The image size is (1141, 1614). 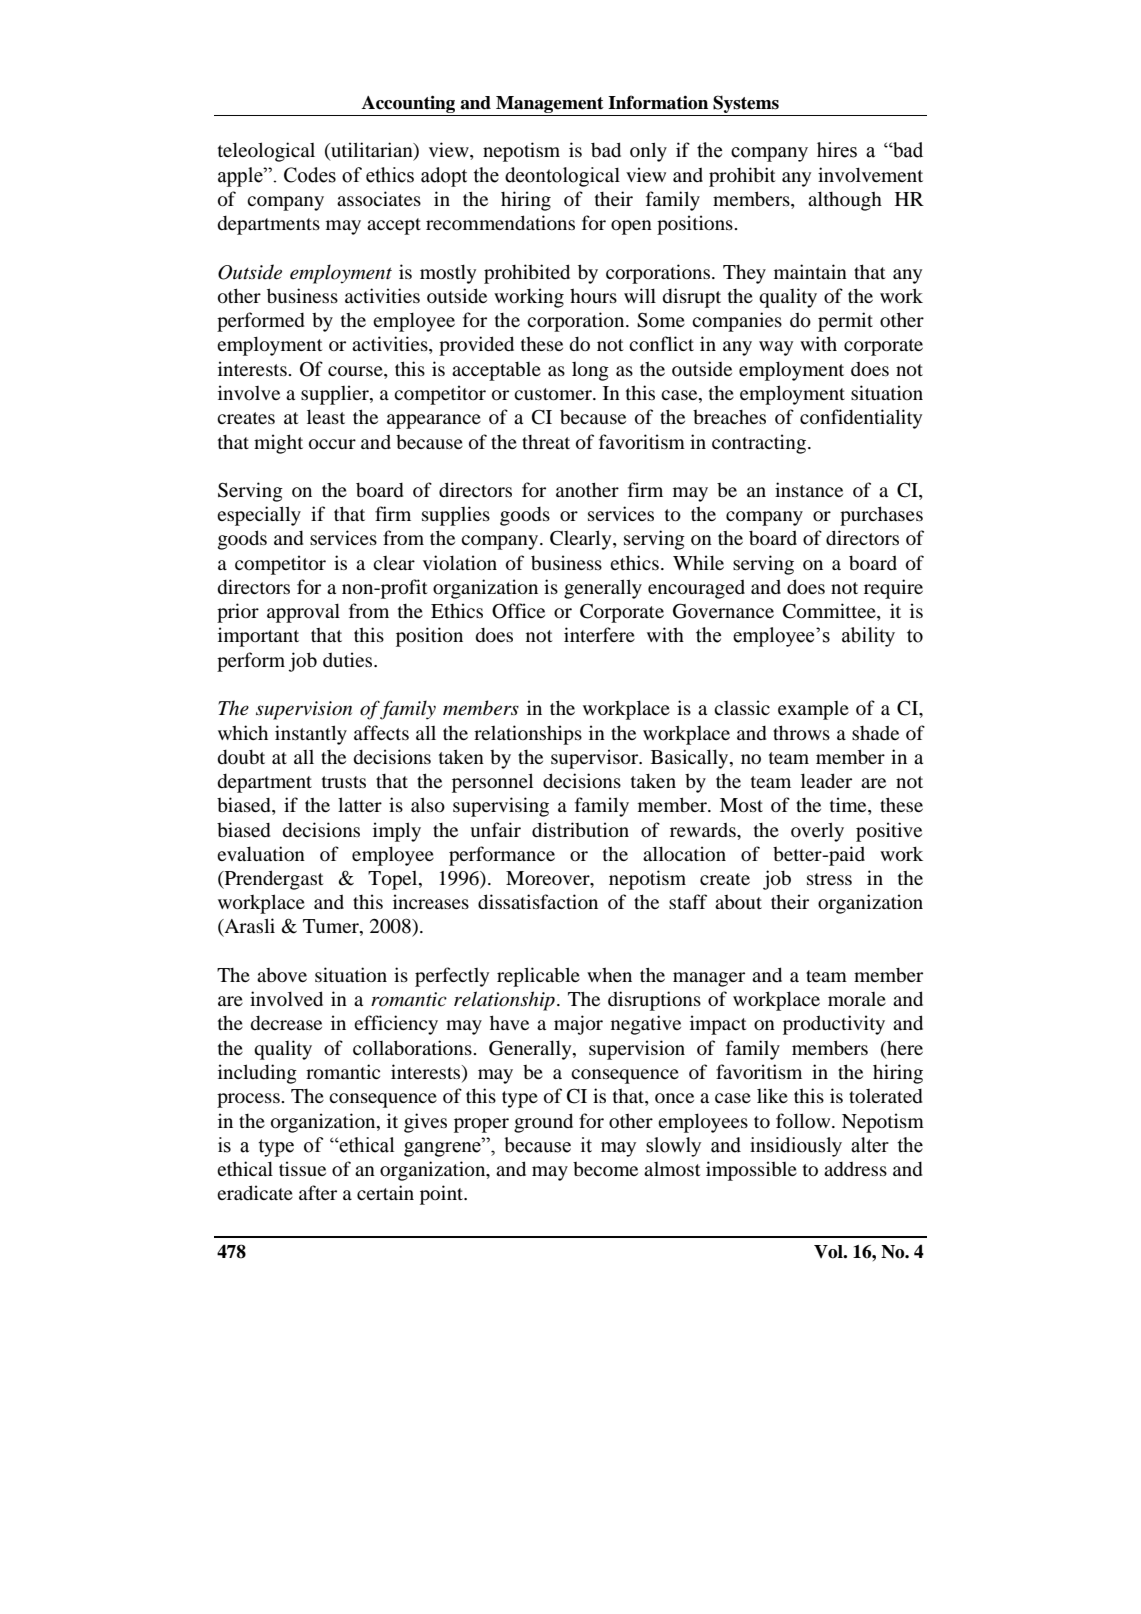 I want to click on become, so click(x=605, y=1169).
